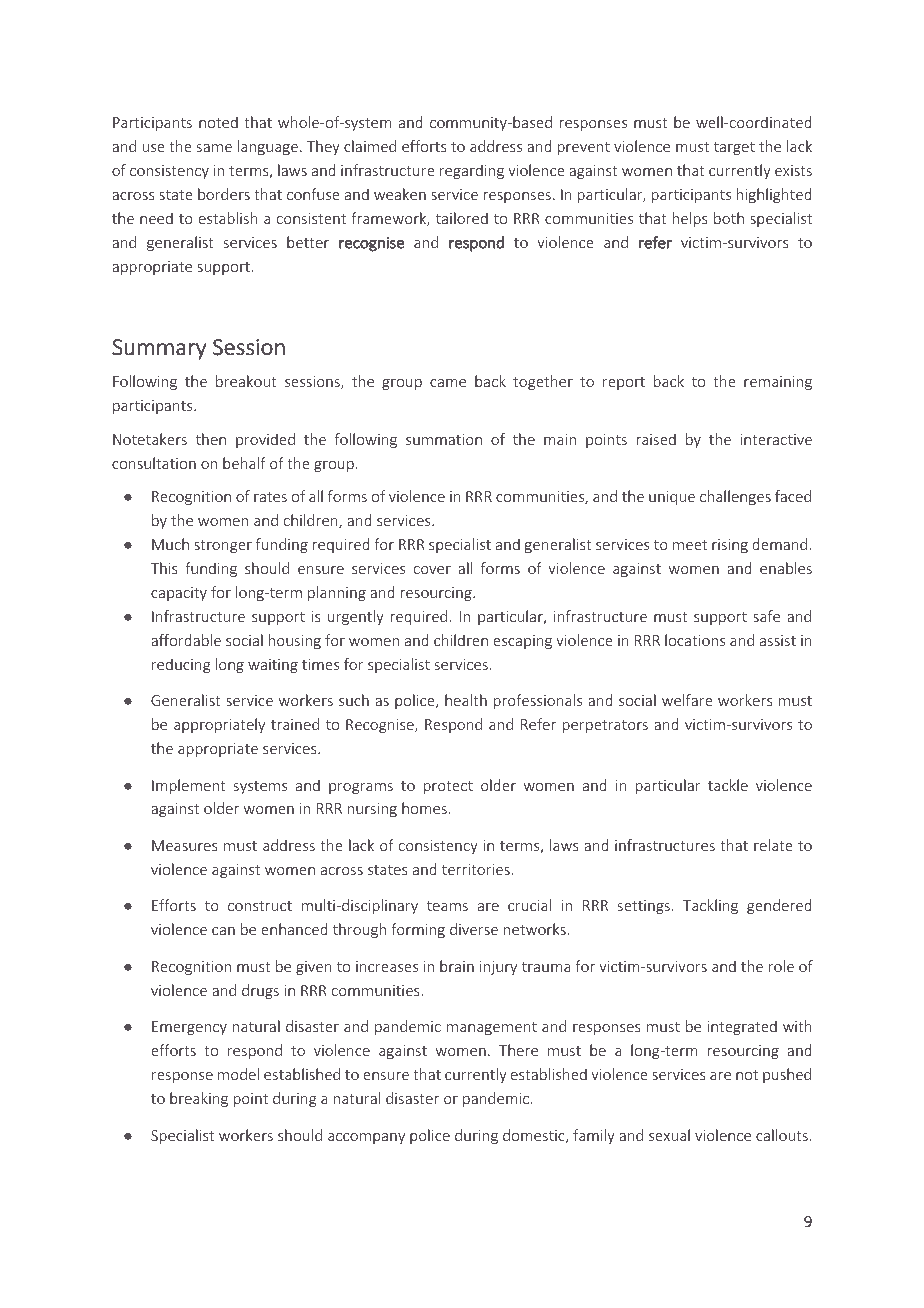 This screenshot has width=924, height=1308. Describe the element at coordinates (476, 869) in the screenshot. I see `territories` at that location.
